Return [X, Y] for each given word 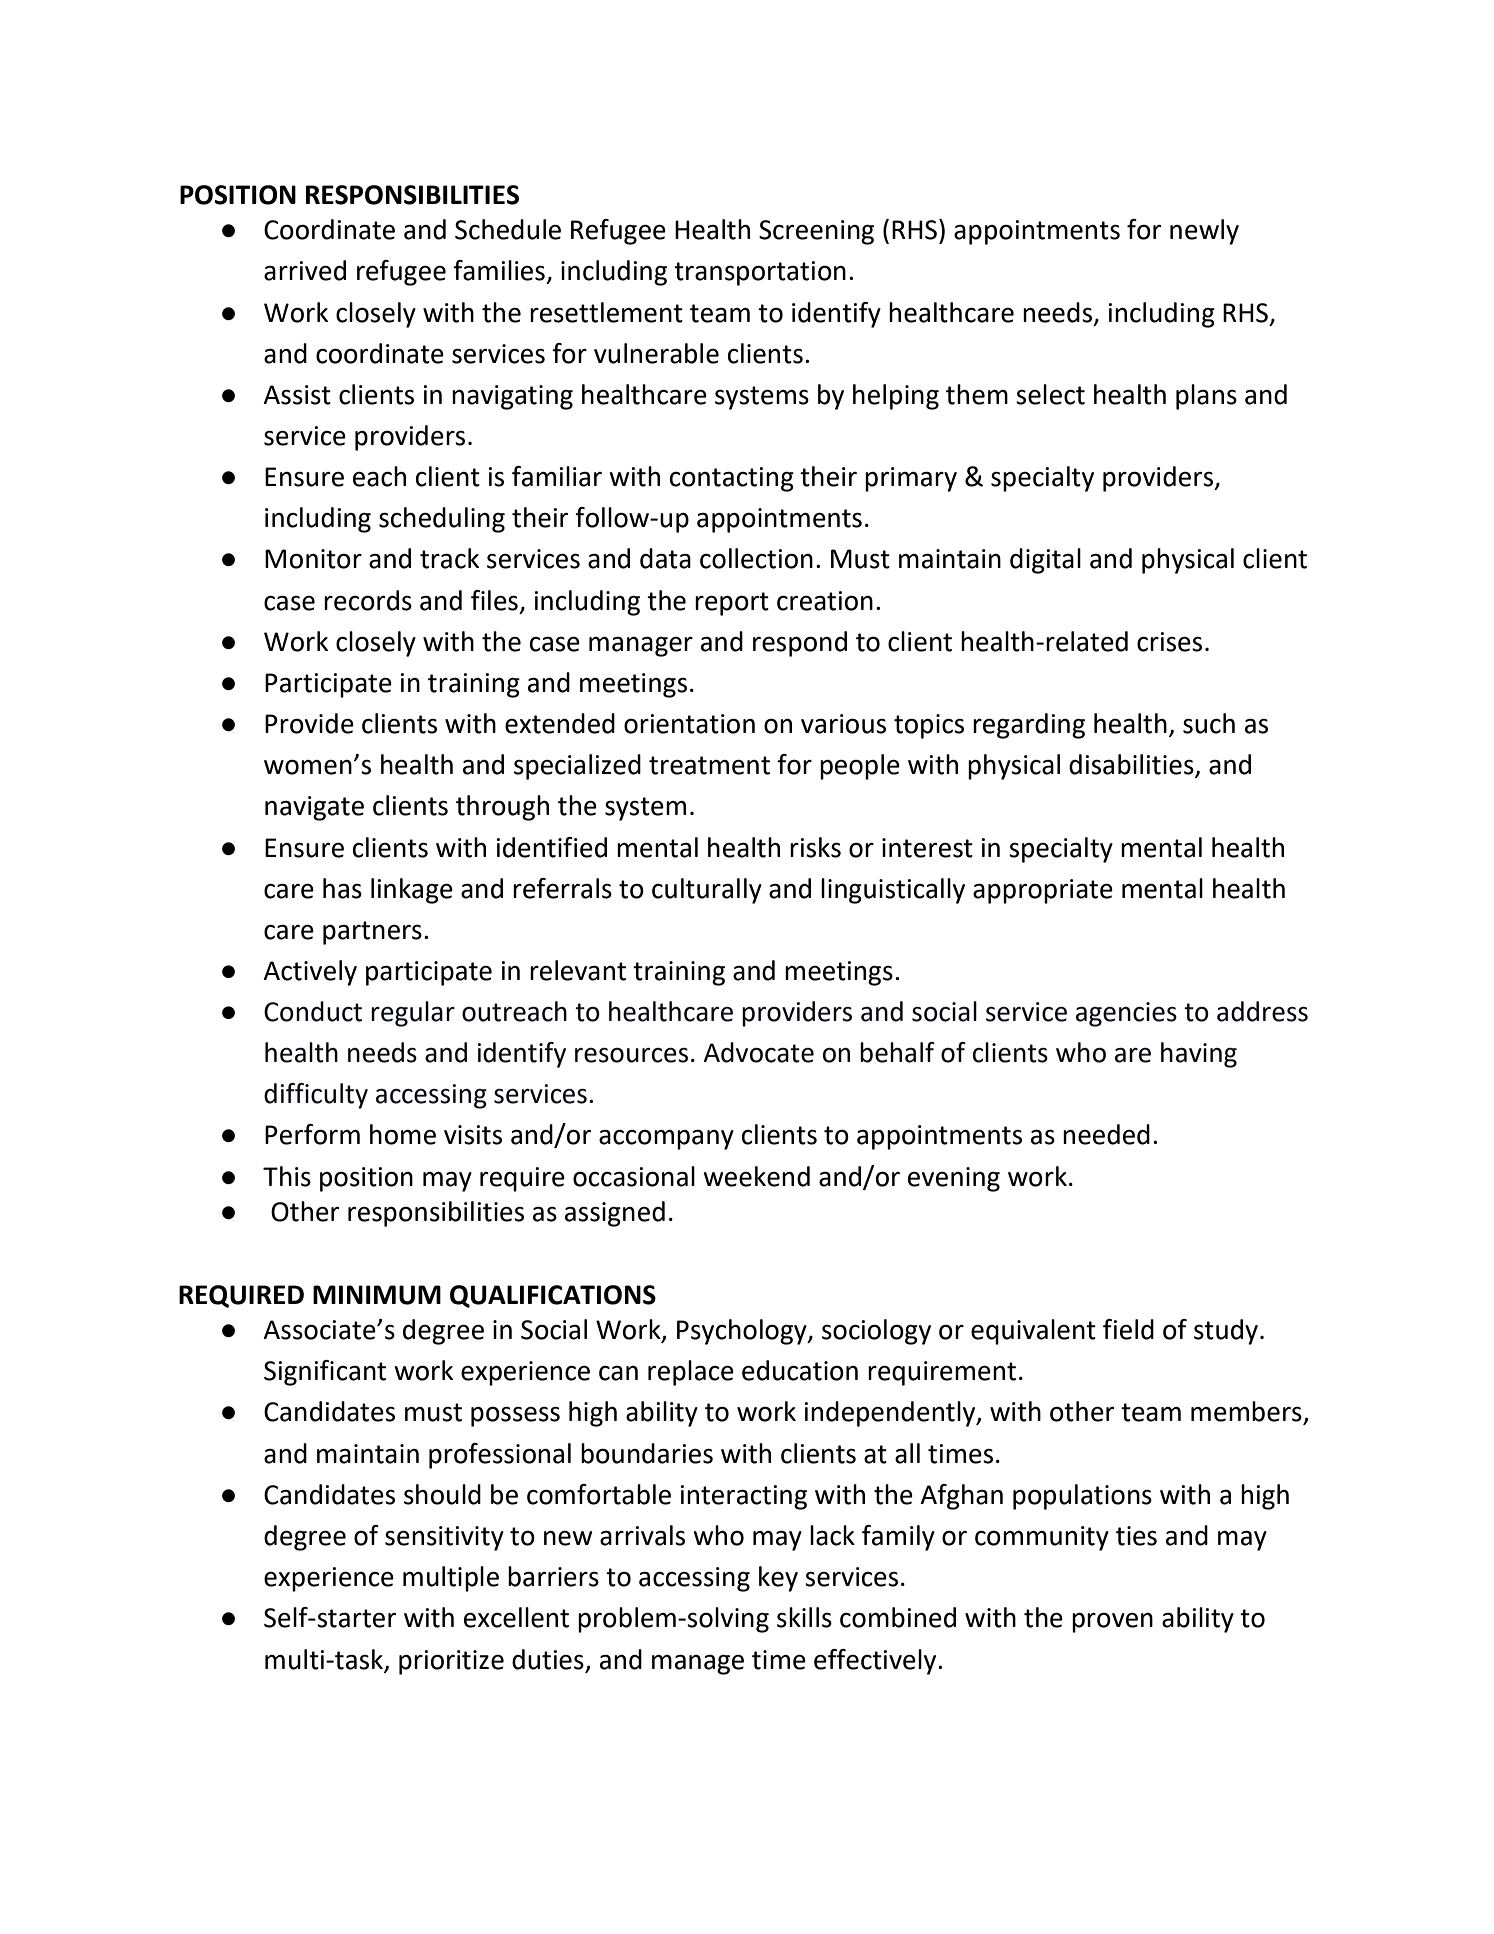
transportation [760, 273]
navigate [314, 808]
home [403, 1134]
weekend [756, 1176]
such [1209, 723]
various [843, 724]
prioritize [451, 1662]
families [499, 270]
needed [1106, 1134]
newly [1204, 232]
